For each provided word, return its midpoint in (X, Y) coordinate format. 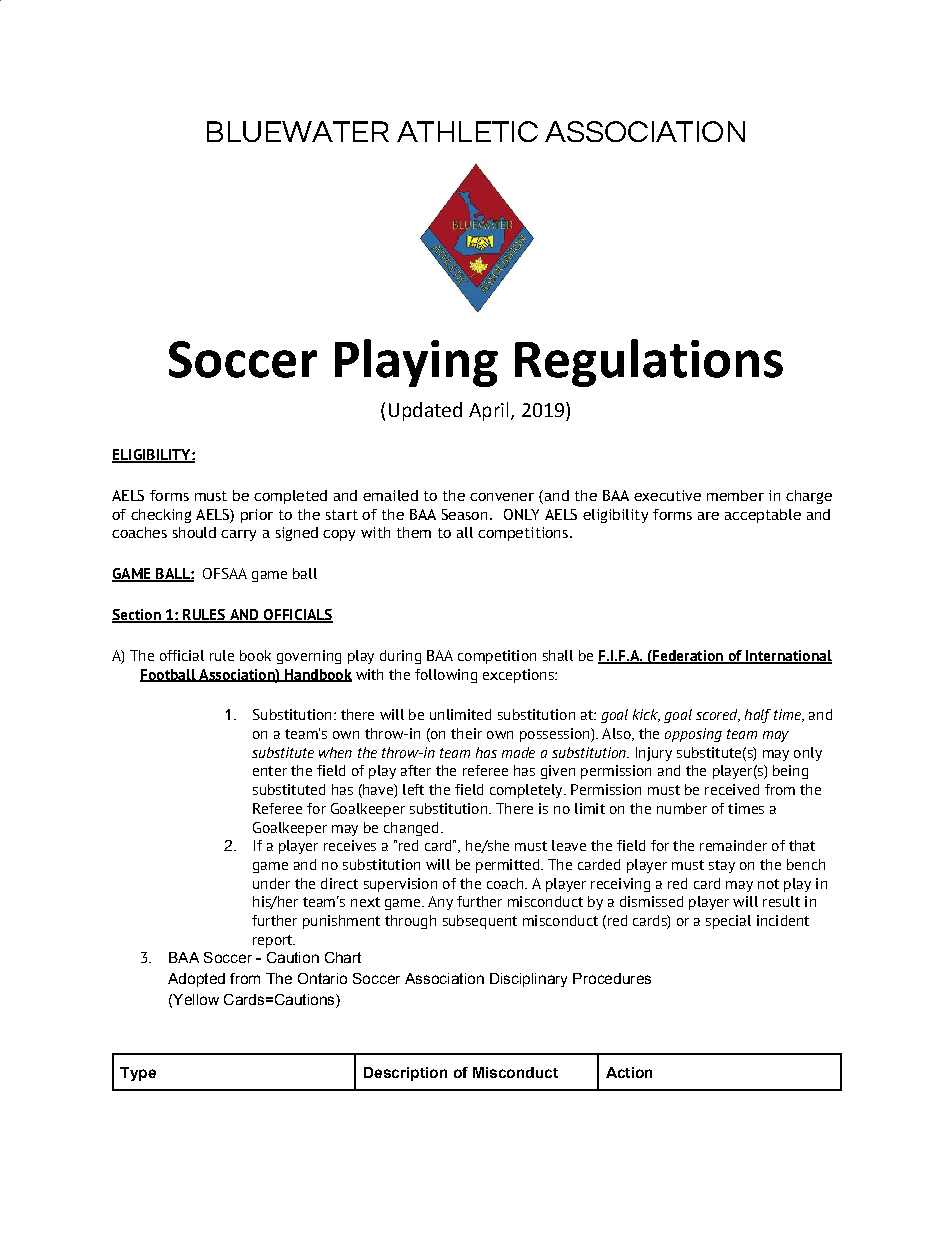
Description (405, 1074)
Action (629, 1072)
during (400, 657)
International (788, 657)
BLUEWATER (298, 131)
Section (137, 616)
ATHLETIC (467, 131)
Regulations (649, 363)
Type (138, 1074)
